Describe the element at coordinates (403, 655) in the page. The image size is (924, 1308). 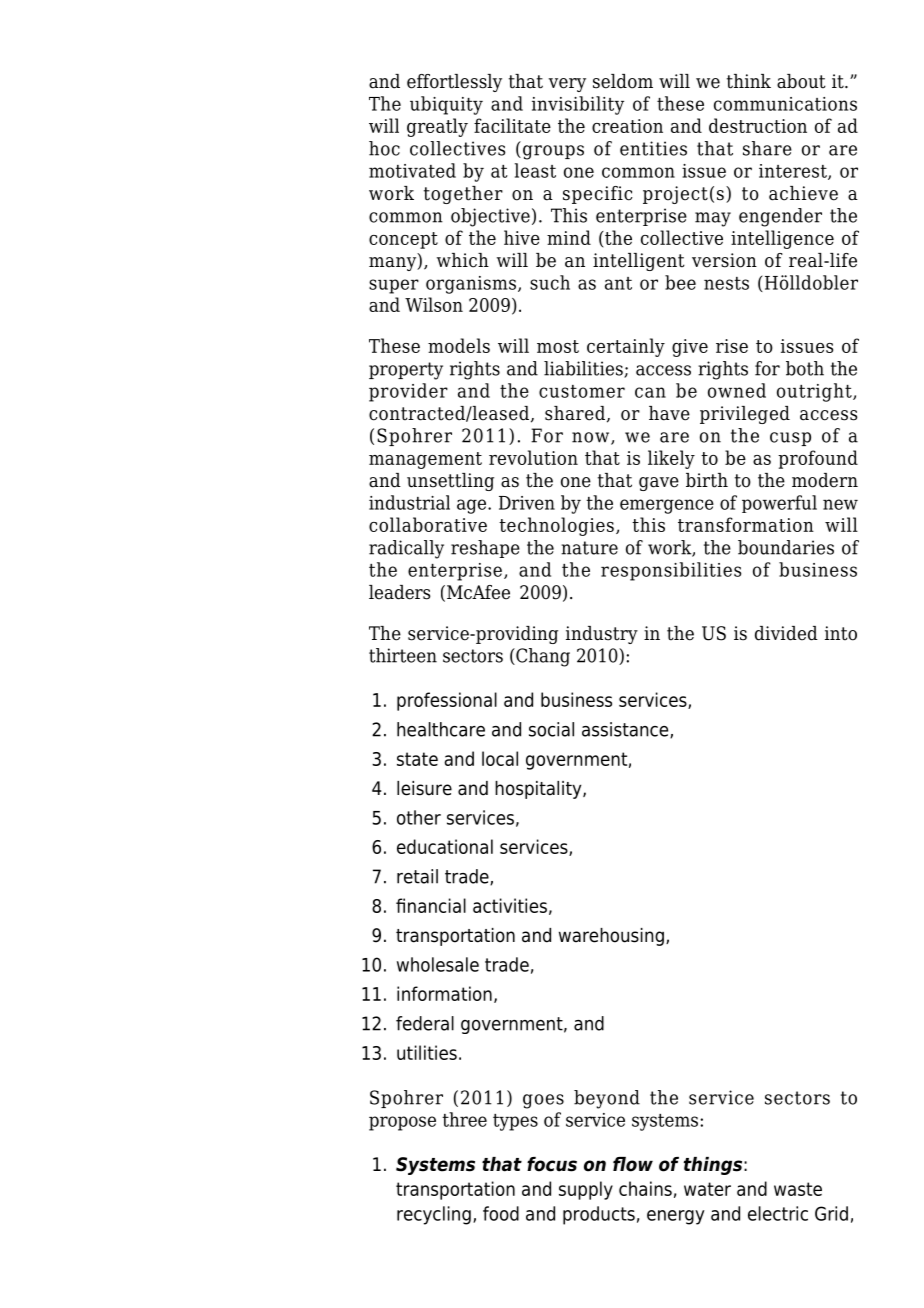
I see `thirteen` at that location.
